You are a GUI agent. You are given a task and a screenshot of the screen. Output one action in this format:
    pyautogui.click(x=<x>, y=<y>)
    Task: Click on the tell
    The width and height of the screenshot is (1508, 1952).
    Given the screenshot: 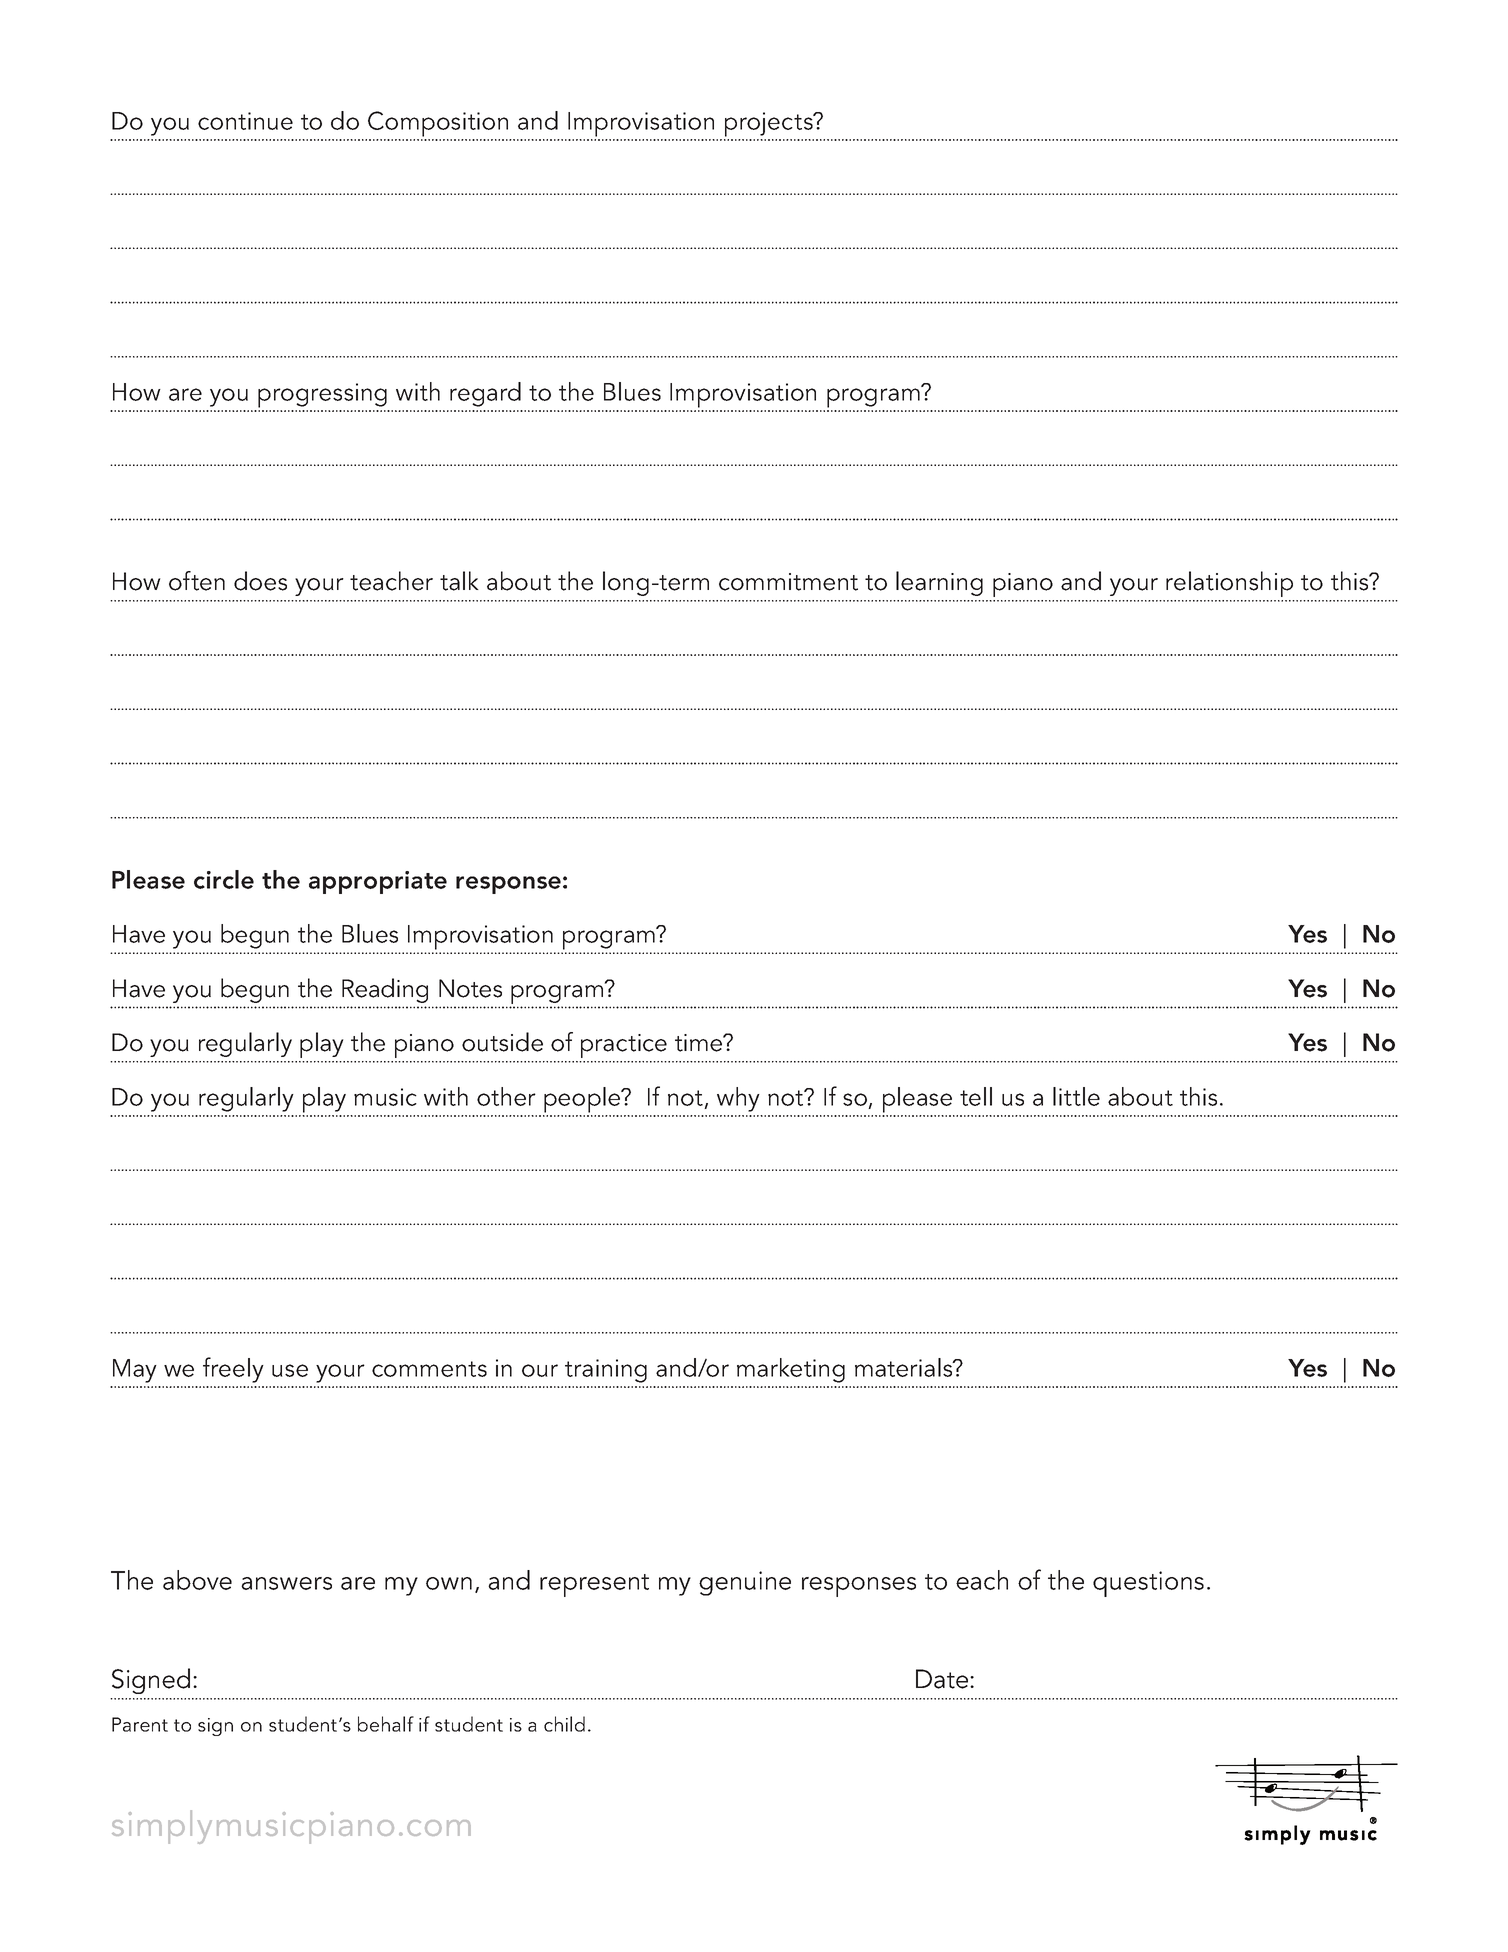 What is the action you would take?
    pyautogui.click(x=976, y=1096)
